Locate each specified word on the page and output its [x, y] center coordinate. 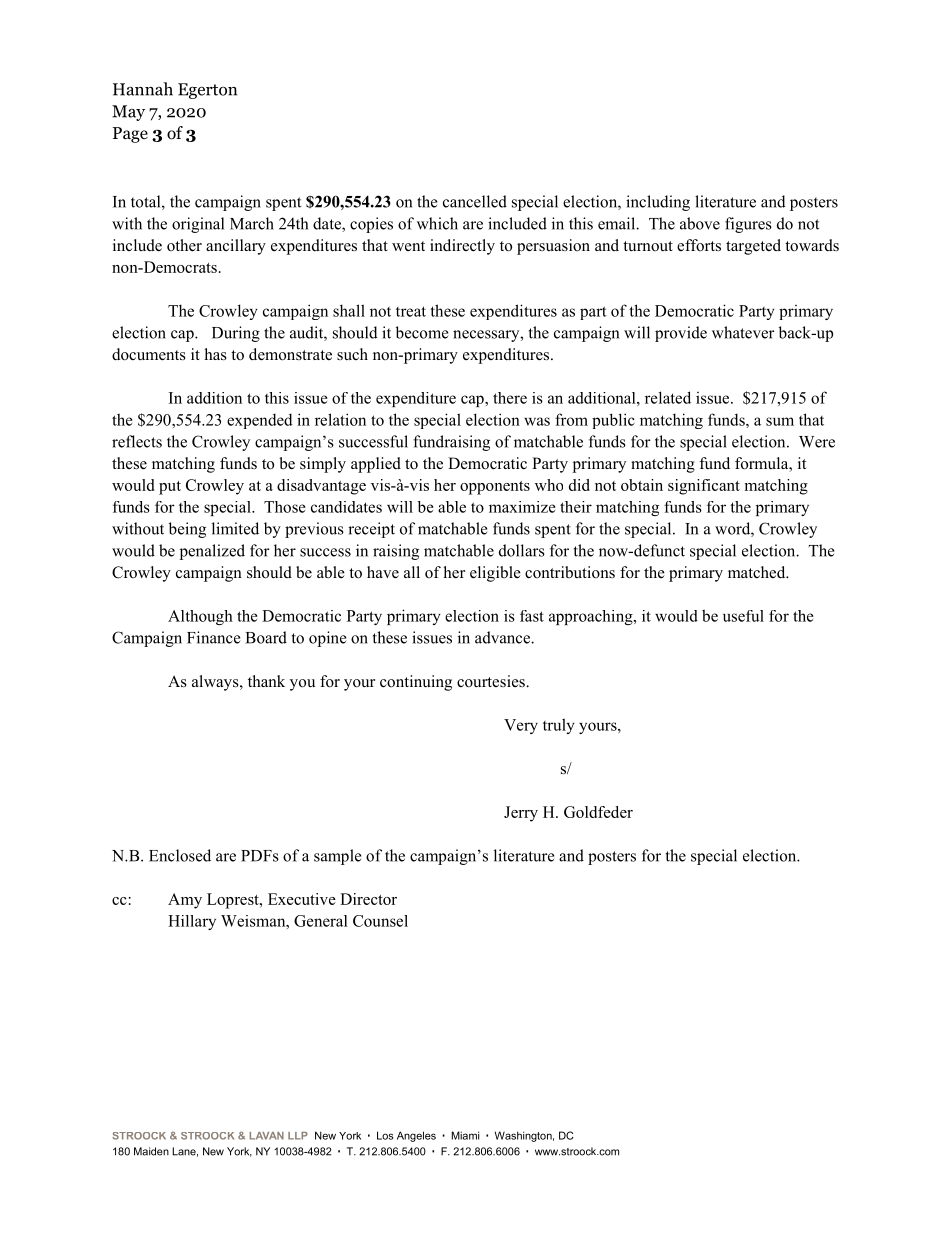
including [658, 203]
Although [200, 617]
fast [532, 616]
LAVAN [266, 1136]
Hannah [143, 89]
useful [743, 616]
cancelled [475, 201]
